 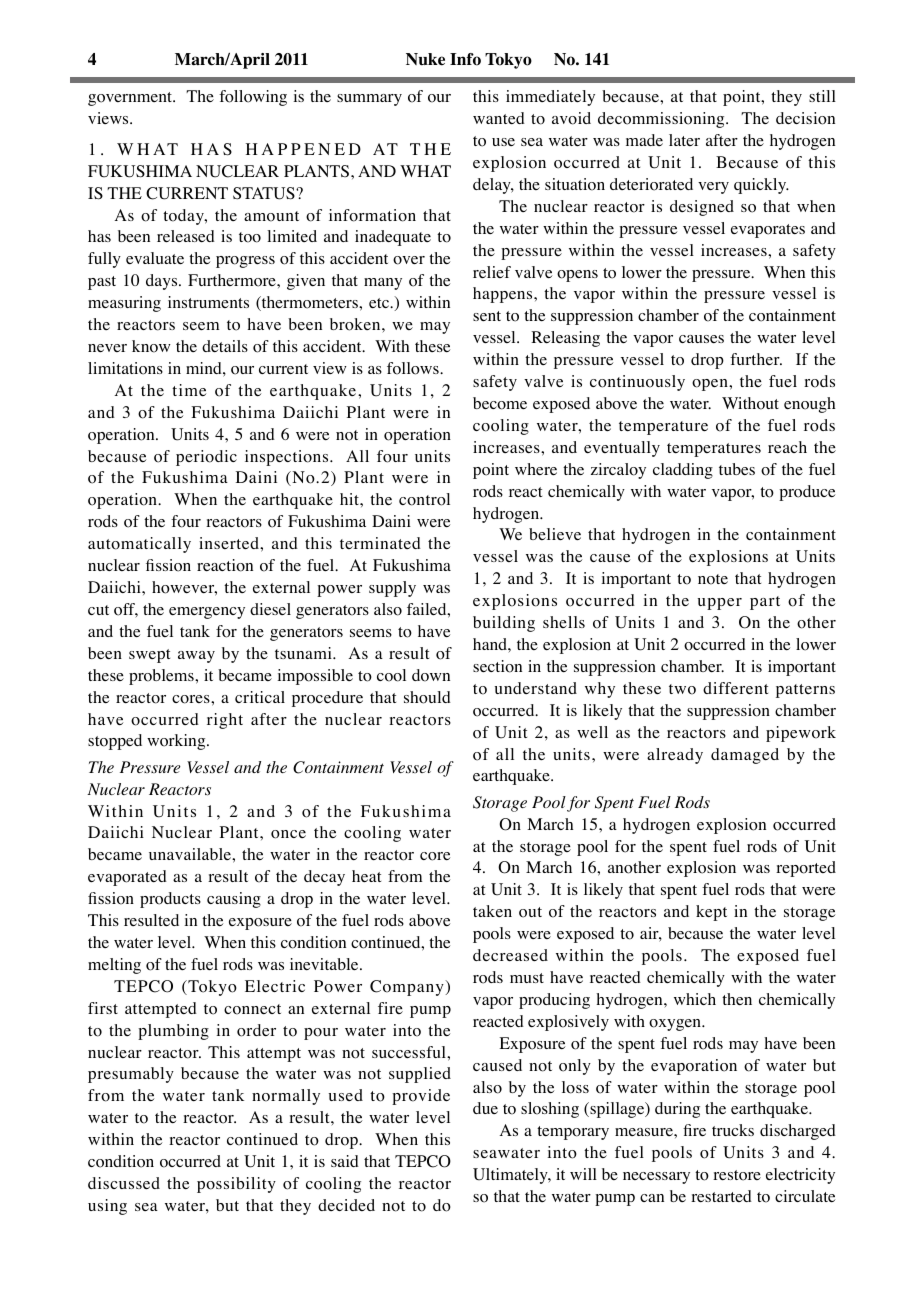 What do you see at coordinates (236, 1185) in the document?
I see `possibility` at bounding box center [236, 1185].
